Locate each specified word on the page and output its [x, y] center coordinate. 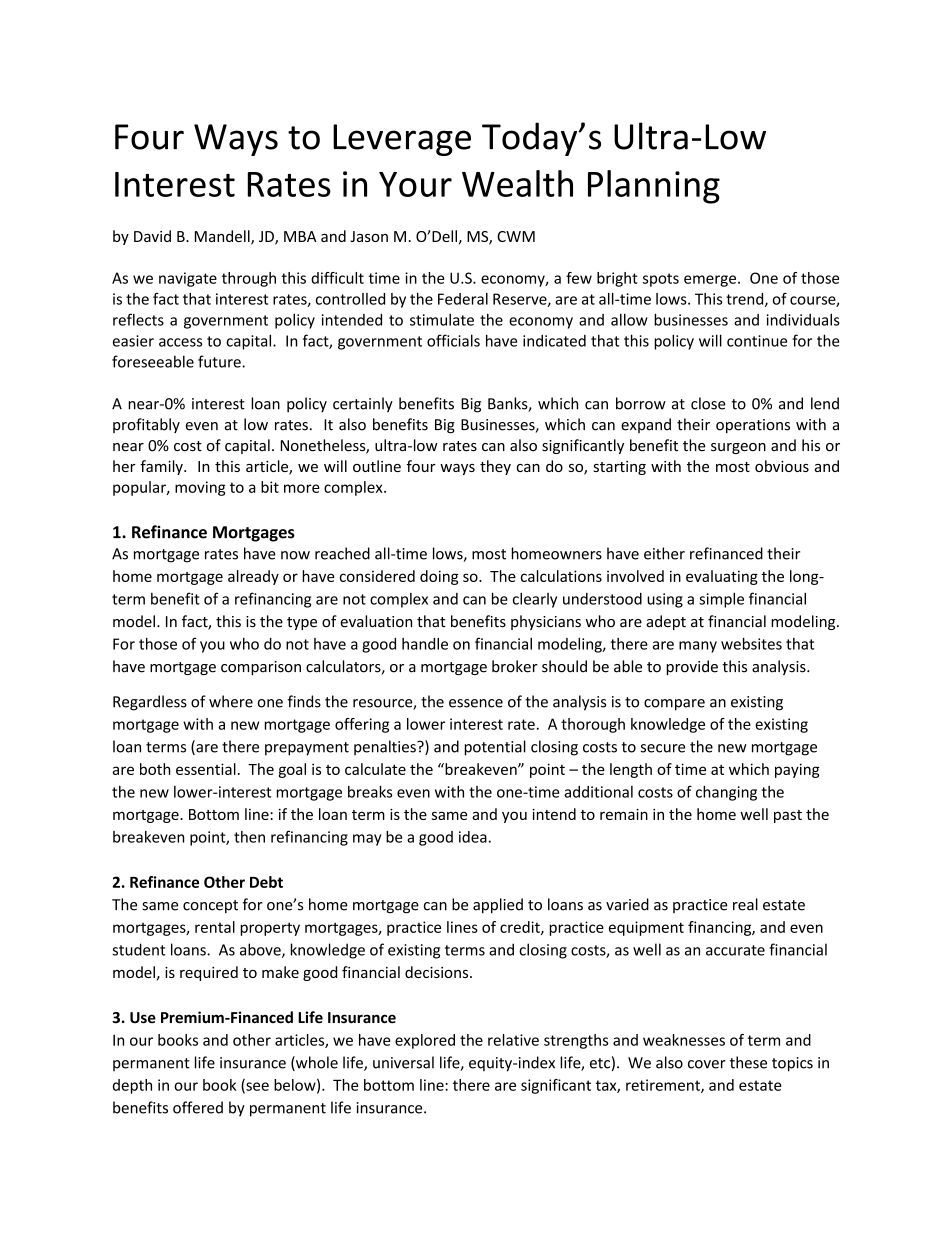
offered [198, 1107]
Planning [654, 187]
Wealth [517, 183]
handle [425, 644]
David [152, 236]
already [253, 577]
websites [751, 644]
